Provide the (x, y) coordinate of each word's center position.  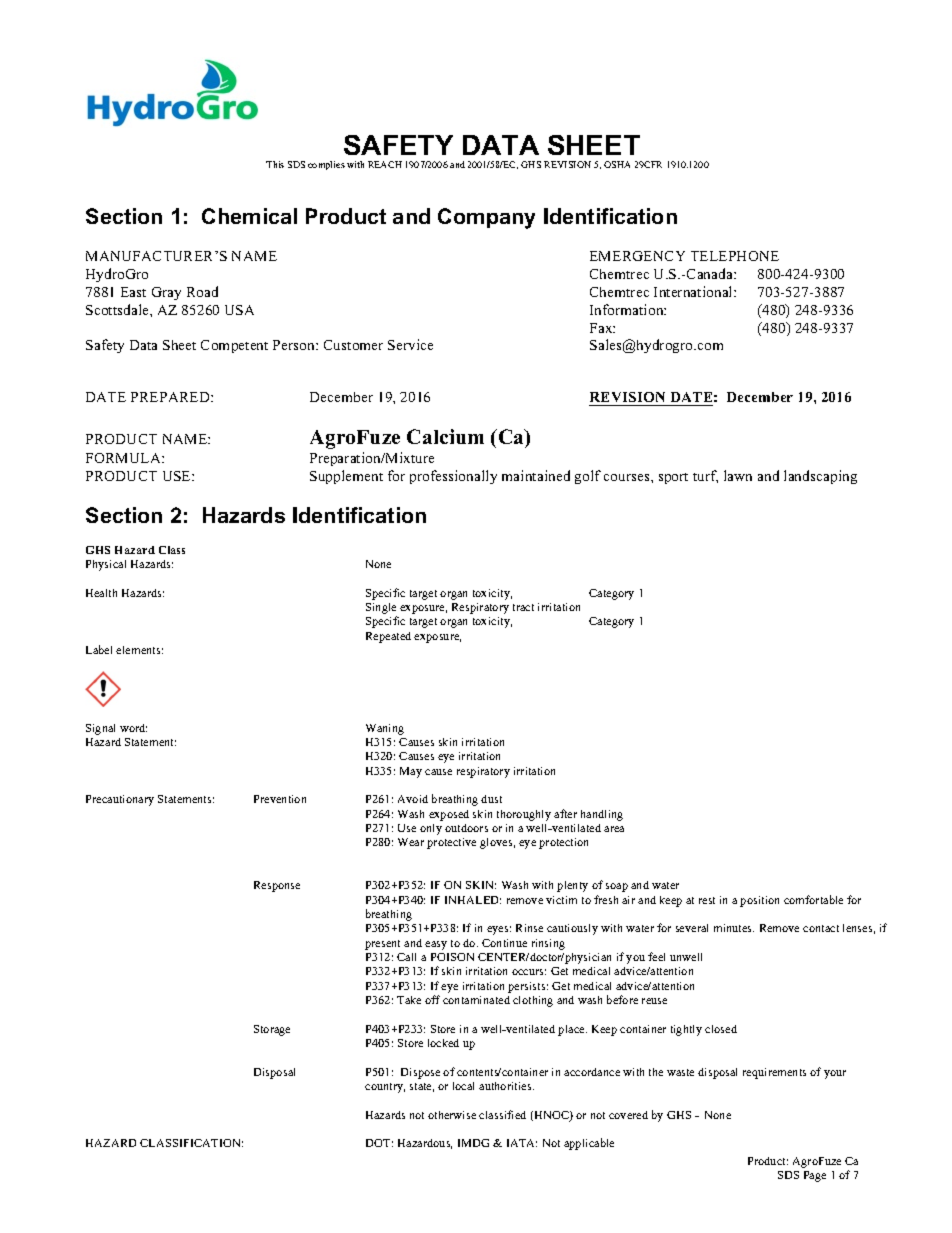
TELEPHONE (735, 256)
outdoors (466, 828)
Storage (272, 1030)
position (759, 901)
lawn (738, 475)
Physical (106, 565)
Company (486, 218)
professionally (453, 477)
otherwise (452, 1115)
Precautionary (120, 800)
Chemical (249, 216)
